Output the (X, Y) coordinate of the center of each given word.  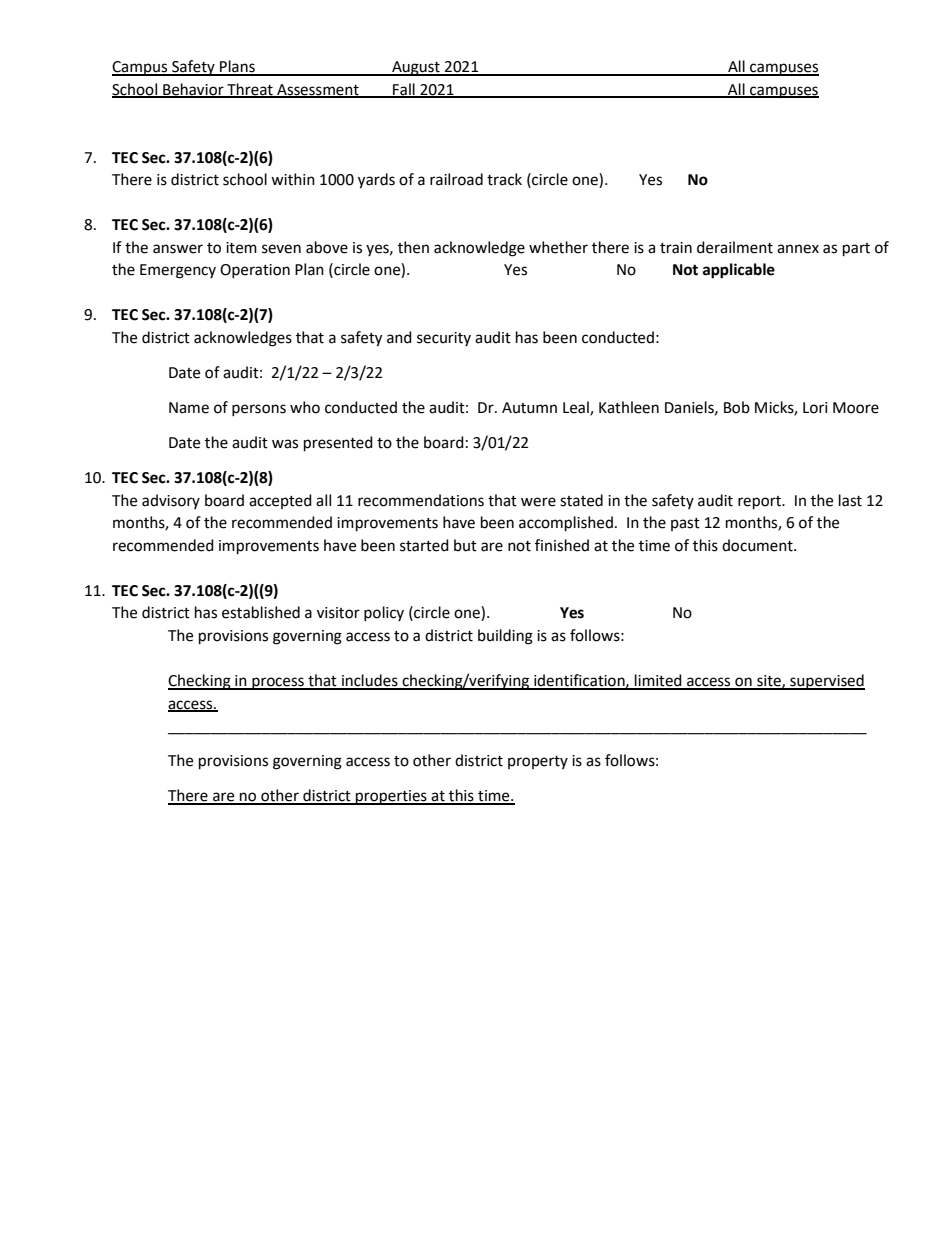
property (538, 762)
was (285, 444)
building (505, 637)
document (758, 545)
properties (391, 797)
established (261, 612)
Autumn (529, 408)
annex (798, 249)
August (416, 68)
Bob (737, 407)
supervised (826, 682)
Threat (250, 90)
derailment (735, 247)
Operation (255, 271)
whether (558, 247)
